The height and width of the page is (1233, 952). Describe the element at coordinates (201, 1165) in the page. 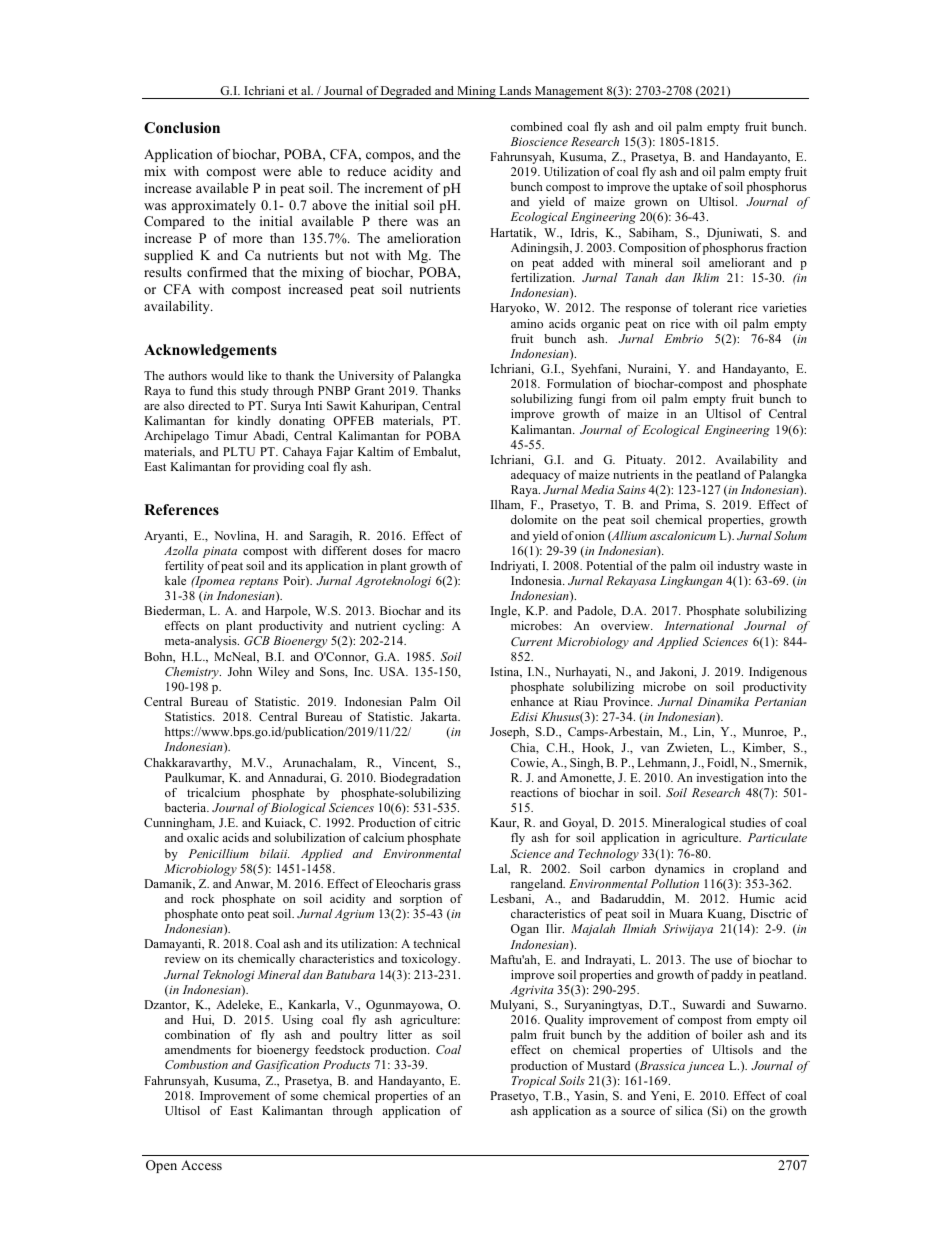

I see `Access` at that location.
